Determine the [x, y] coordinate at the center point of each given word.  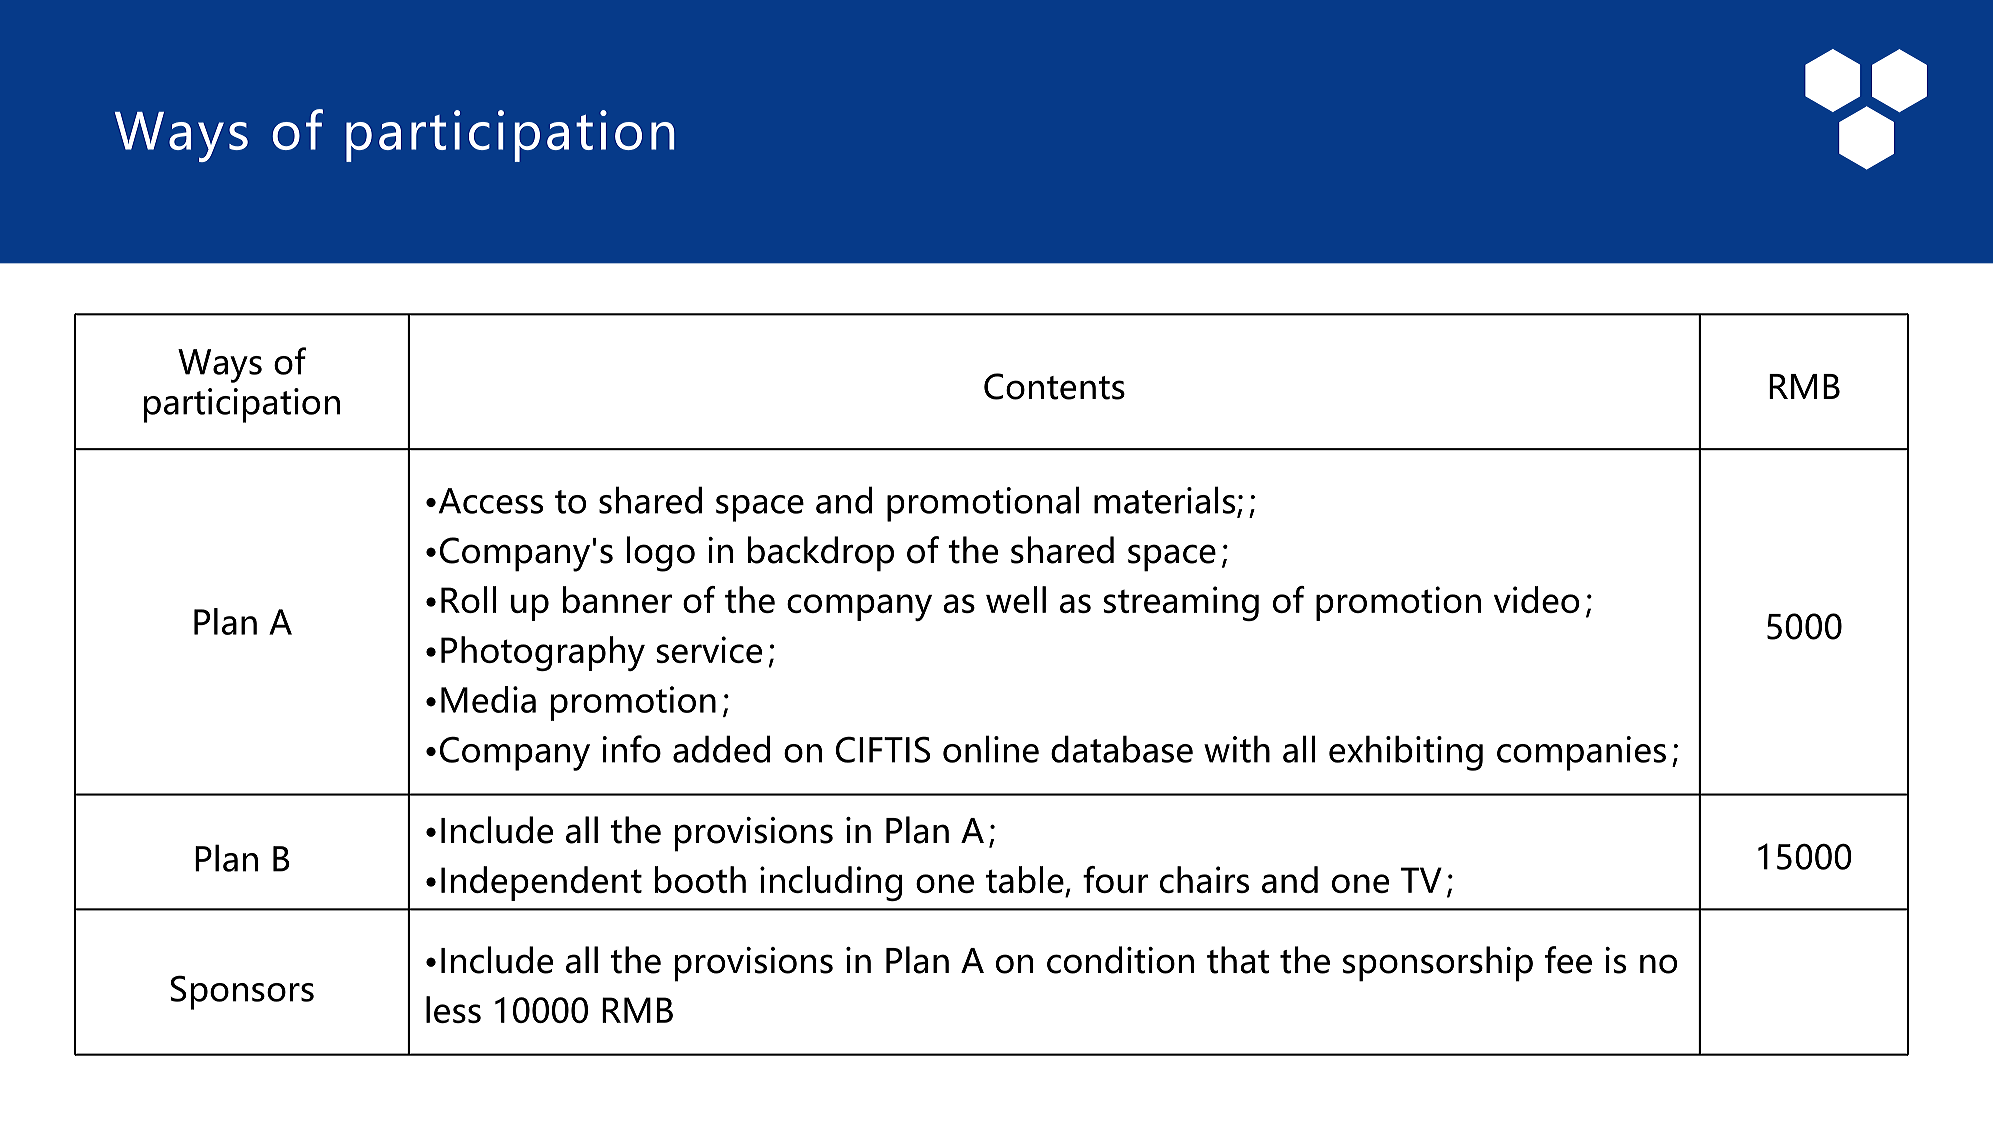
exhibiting [1406, 753]
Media [488, 699]
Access [491, 501]
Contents [1054, 386]
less [453, 1009]
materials [1166, 501]
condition [1120, 960]
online [991, 749]
